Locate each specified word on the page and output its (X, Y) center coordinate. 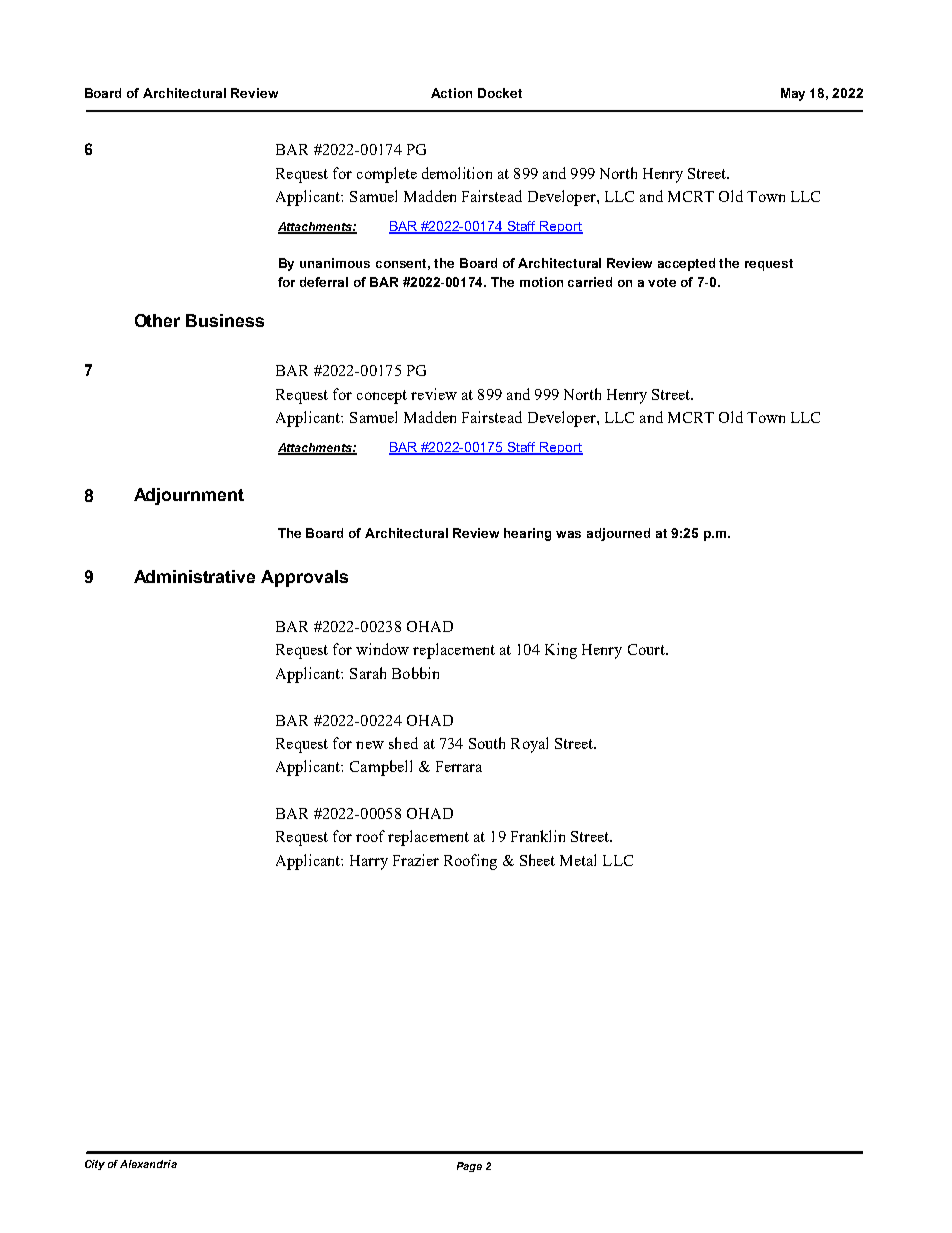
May (793, 94)
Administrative (194, 576)
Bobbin (415, 673)
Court (647, 649)
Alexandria (148, 1164)
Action (451, 93)
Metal (578, 860)
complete (387, 175)
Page (469, 1167)
